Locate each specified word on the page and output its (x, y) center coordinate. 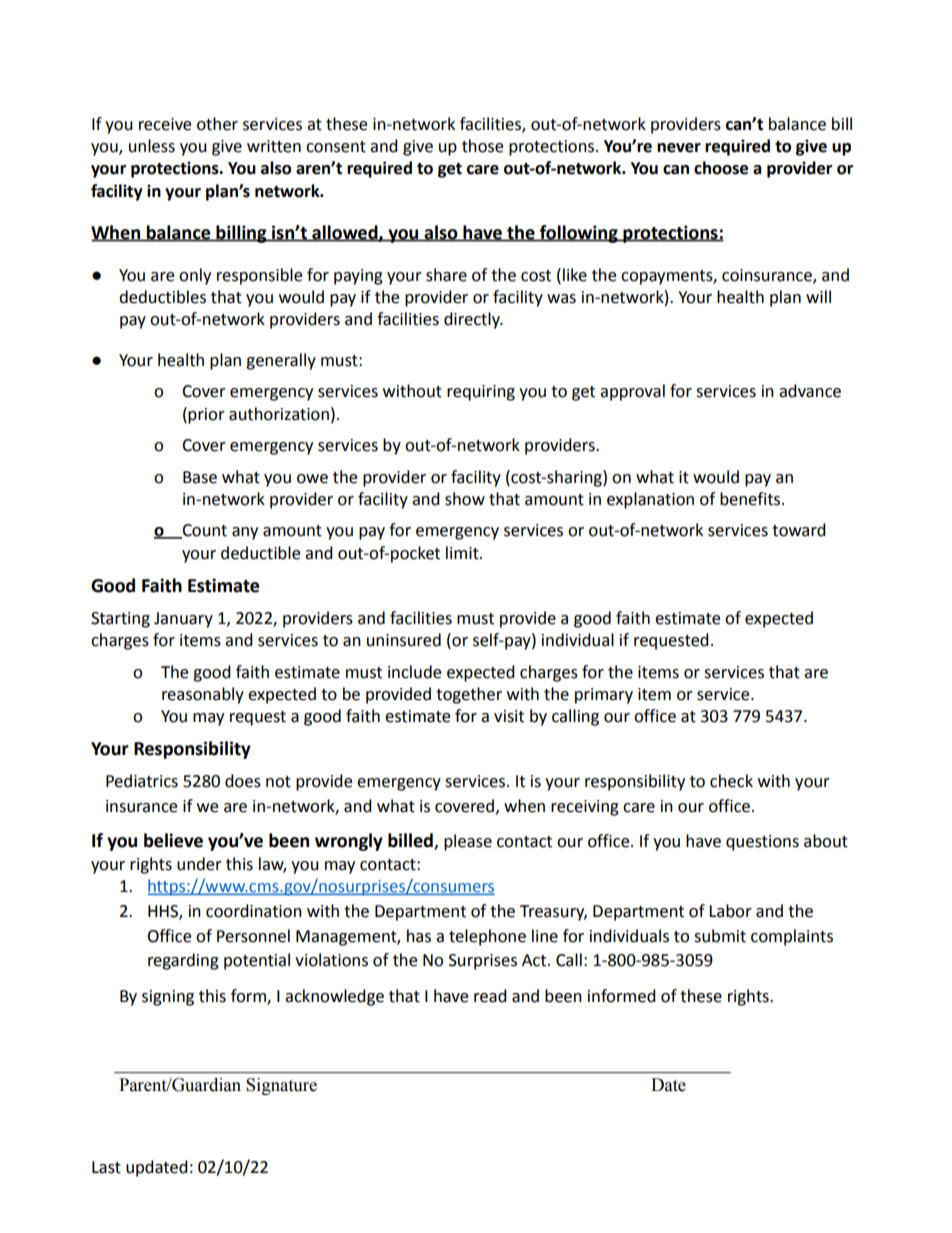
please (468, 842)
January (183, 620)
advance (810, 391)
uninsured (404, 640)
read (490, 996)
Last (106, 1167)
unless (152, 146)
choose (721, 168)
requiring (481, 393)
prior (206, 416)
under (199, 864)
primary (604, 696)
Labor (730, 911)
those (482, 146)
